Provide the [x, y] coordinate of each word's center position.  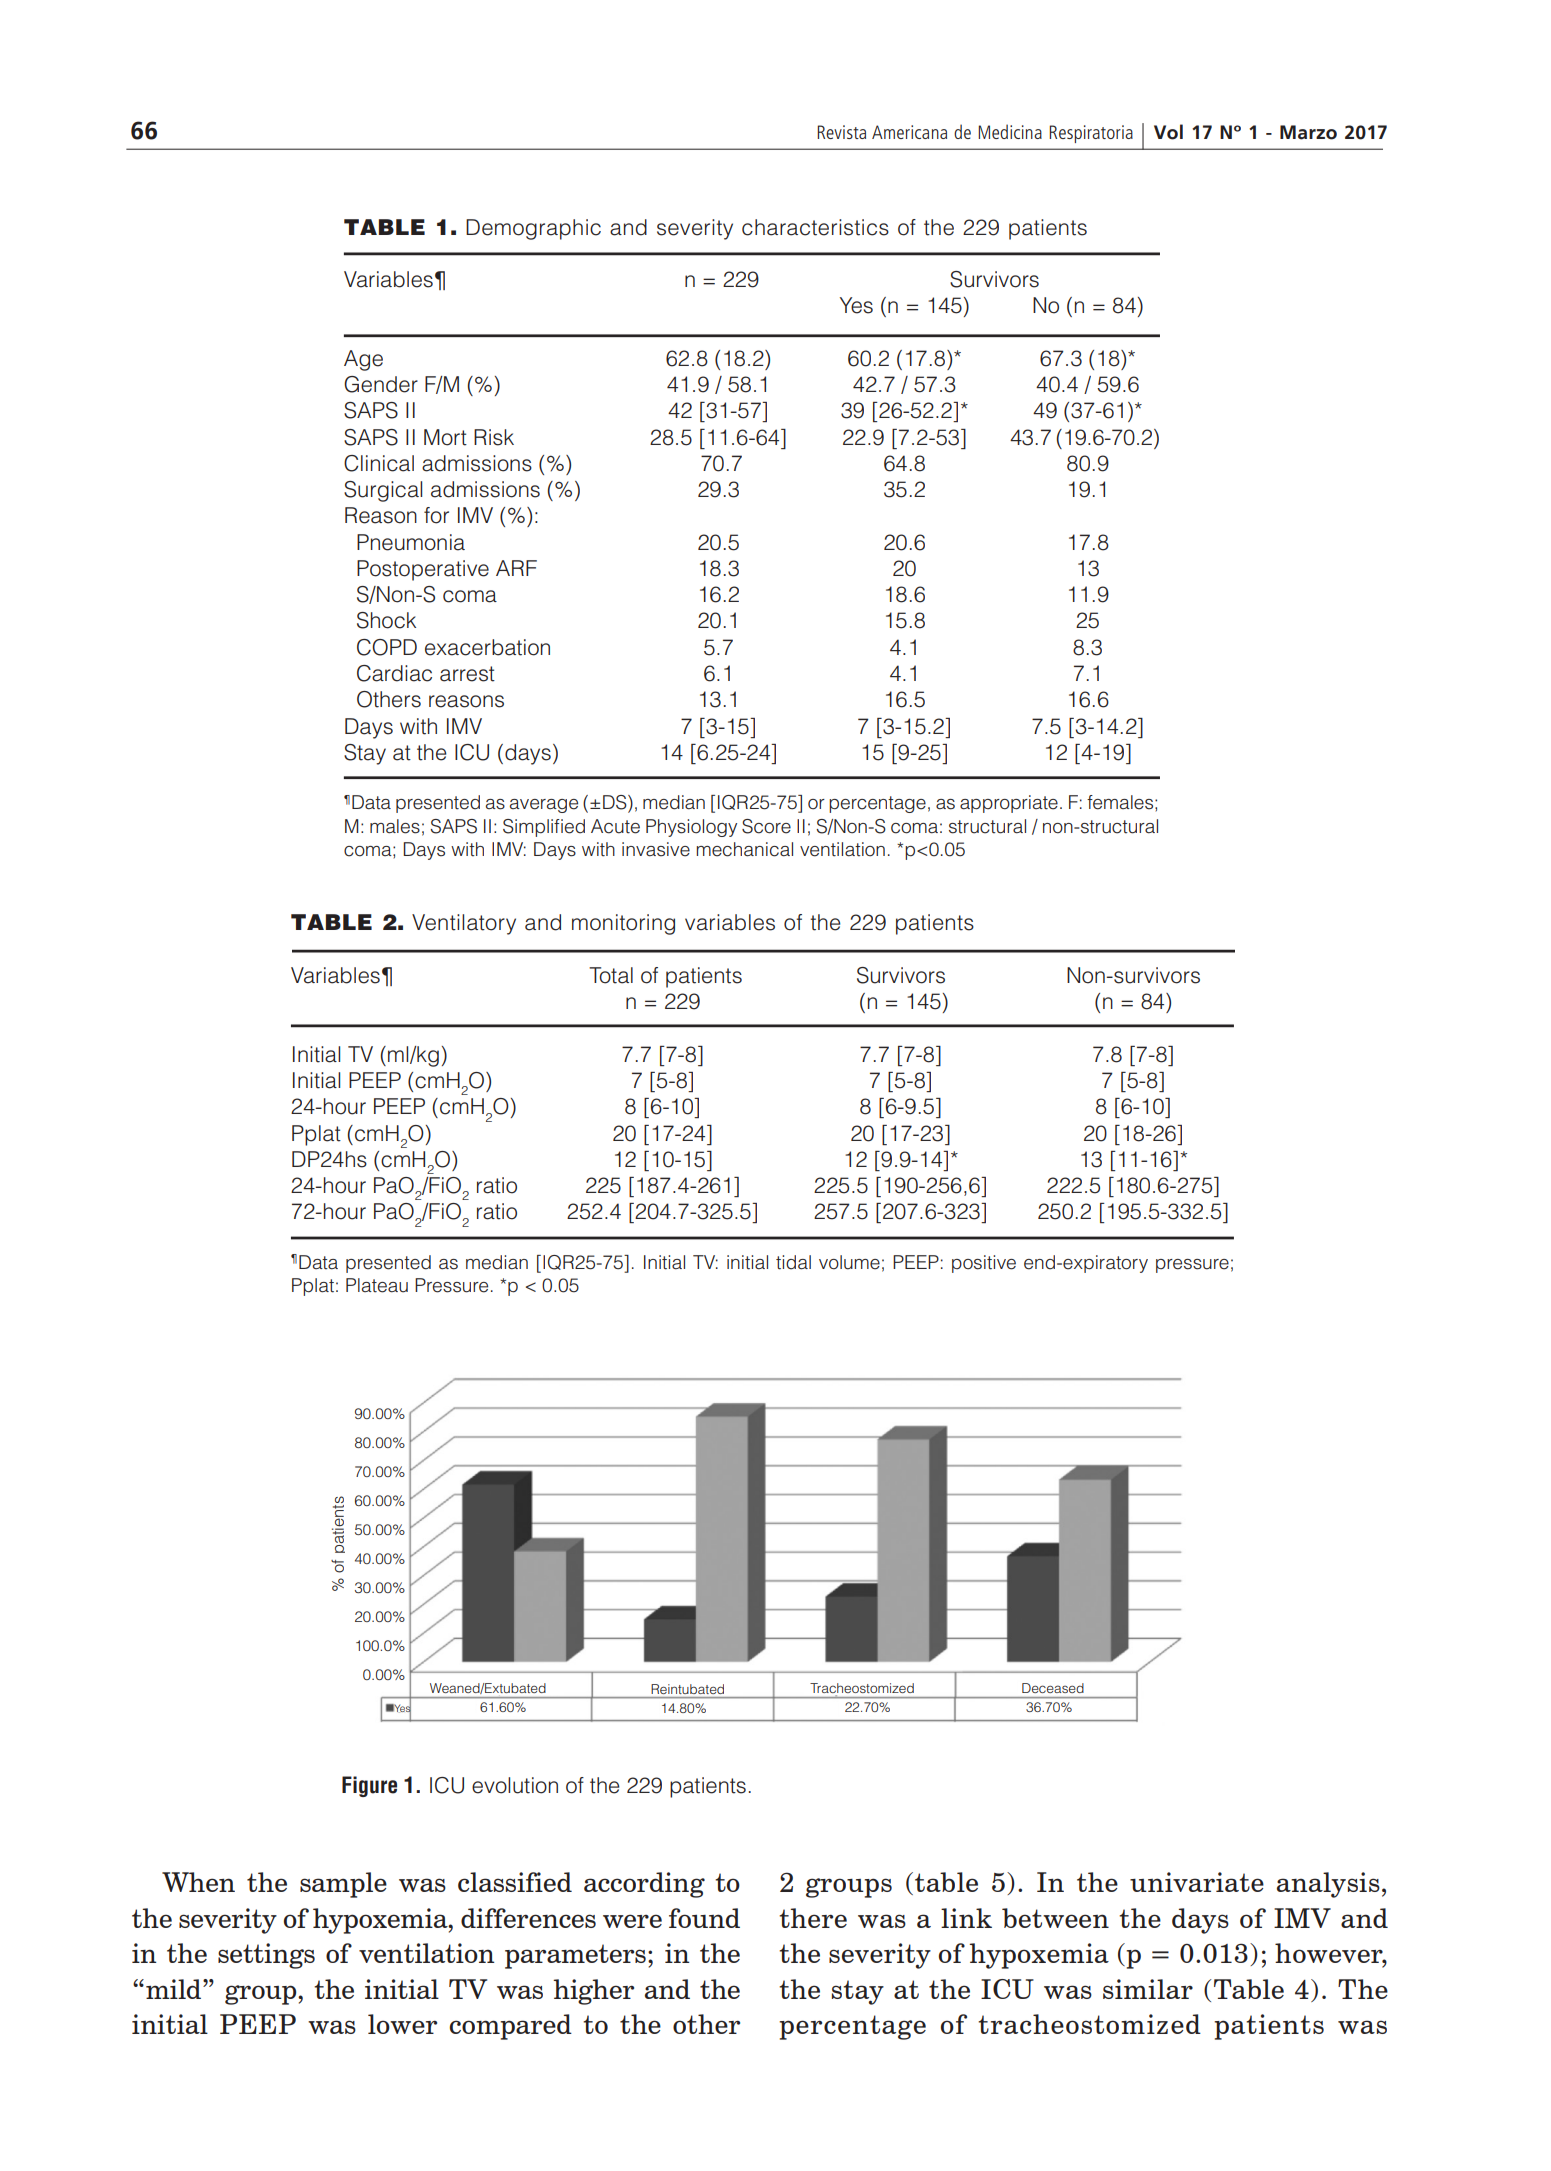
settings [266, 1956]
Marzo [1308, 132]
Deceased [1053, 1688]
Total [611, 975]
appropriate [1009, 804]
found [704, 1918]
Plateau [377, 1285]
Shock [386, 620]
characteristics [815, 227]
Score [766, 826]
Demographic [533, 229]
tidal [793, 1262]
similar [1148, 1989]
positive [984, 1264]
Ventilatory [464, 924]
